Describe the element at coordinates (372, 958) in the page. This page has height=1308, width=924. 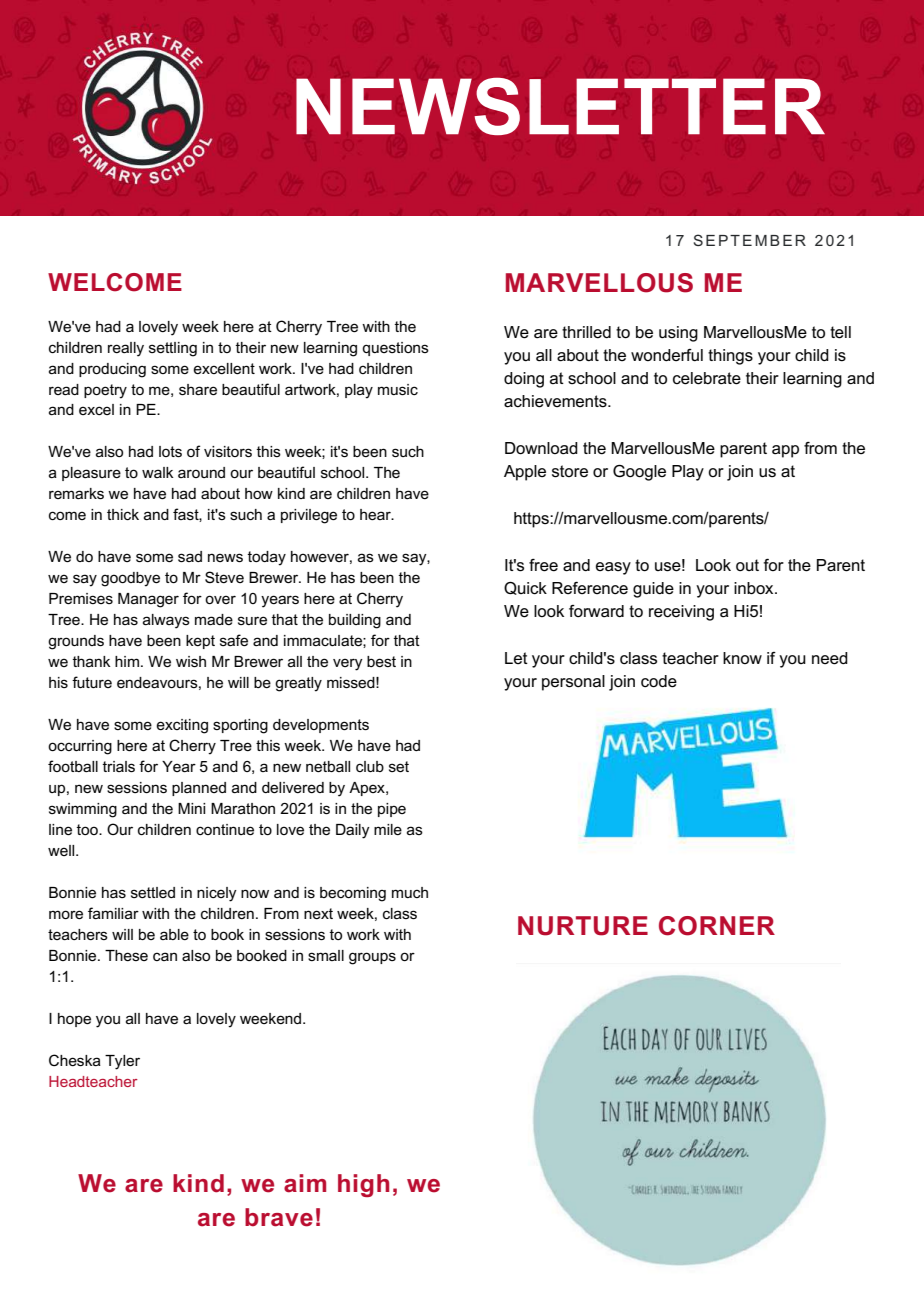
I see `groups` at that location.
